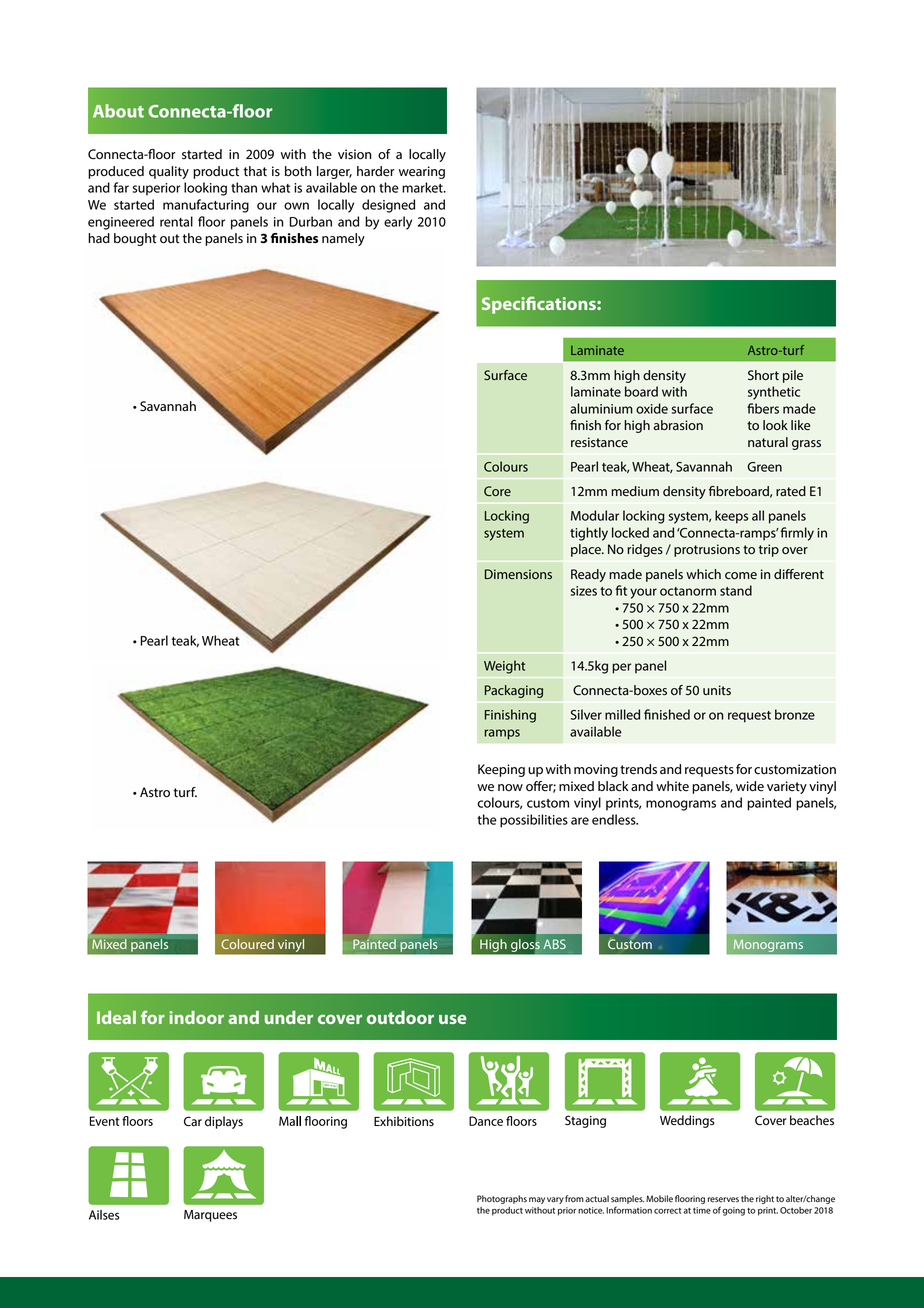  Describe the element at coordinates (505, 667) in the image. I see `Weight` at that location.
